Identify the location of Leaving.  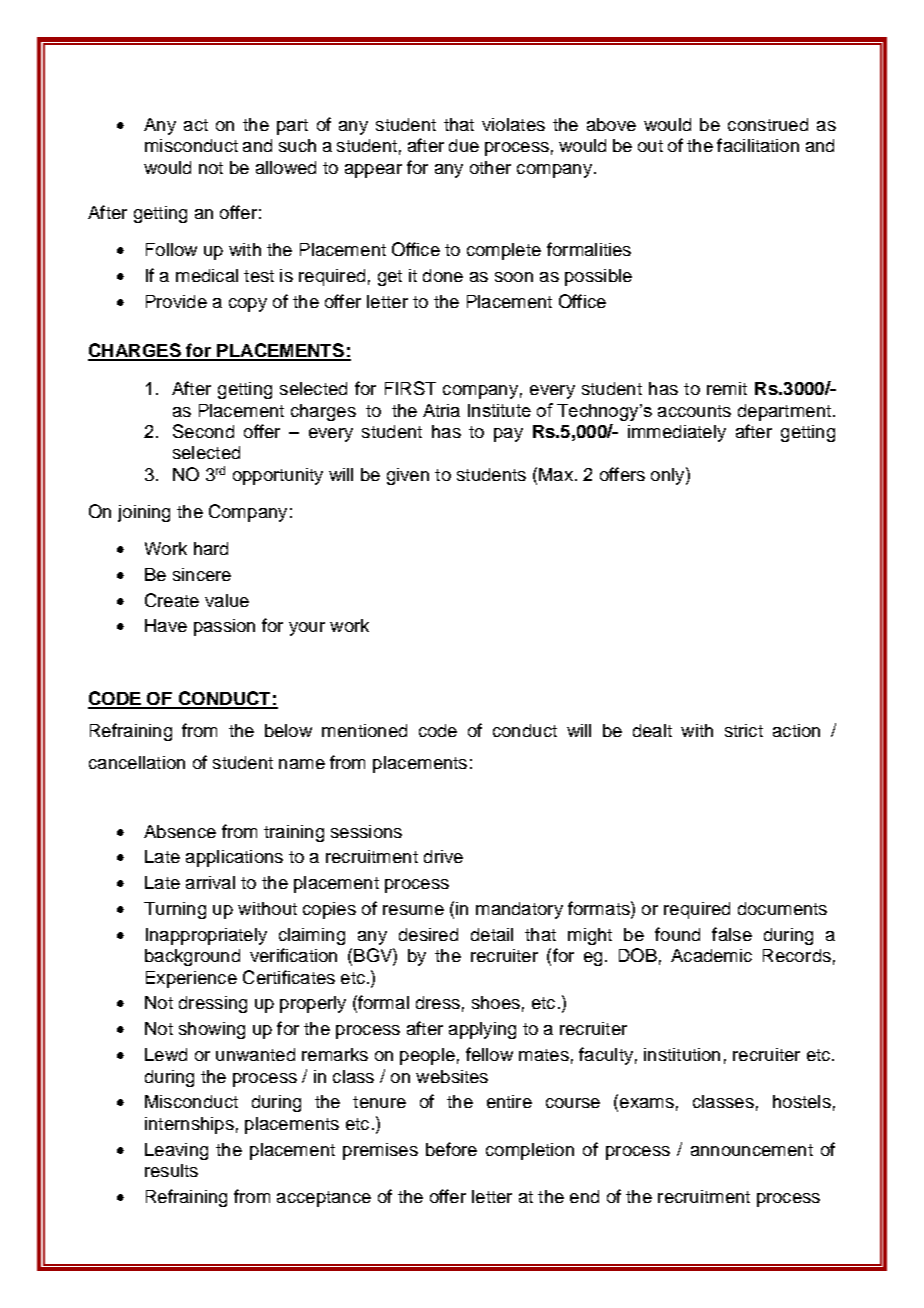
(176, 1151).
